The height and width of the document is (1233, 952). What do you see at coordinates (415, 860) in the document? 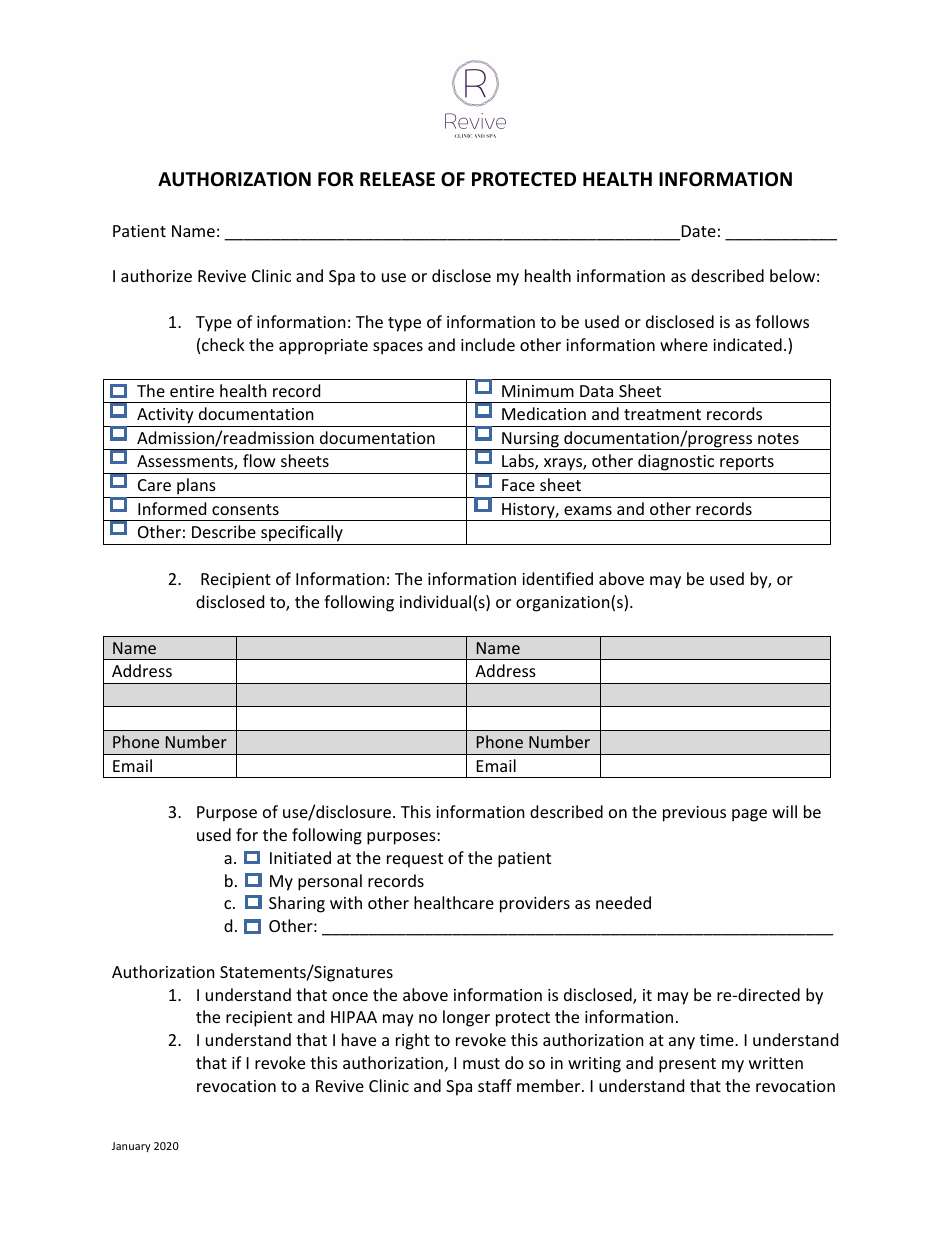
I see `request` at bounding box center [415, 860].
